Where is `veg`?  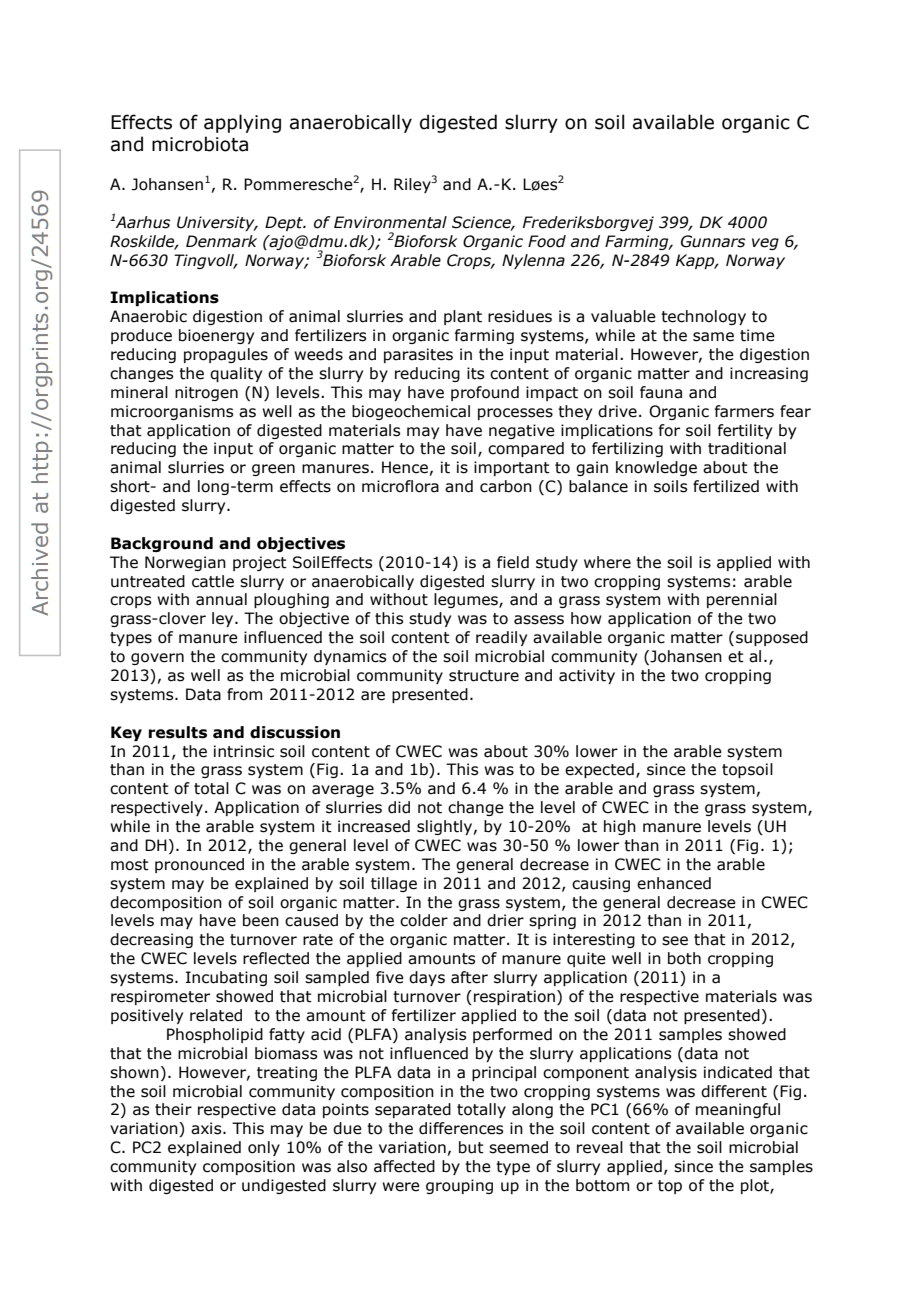
veg is located at coordinates (765, 244).
